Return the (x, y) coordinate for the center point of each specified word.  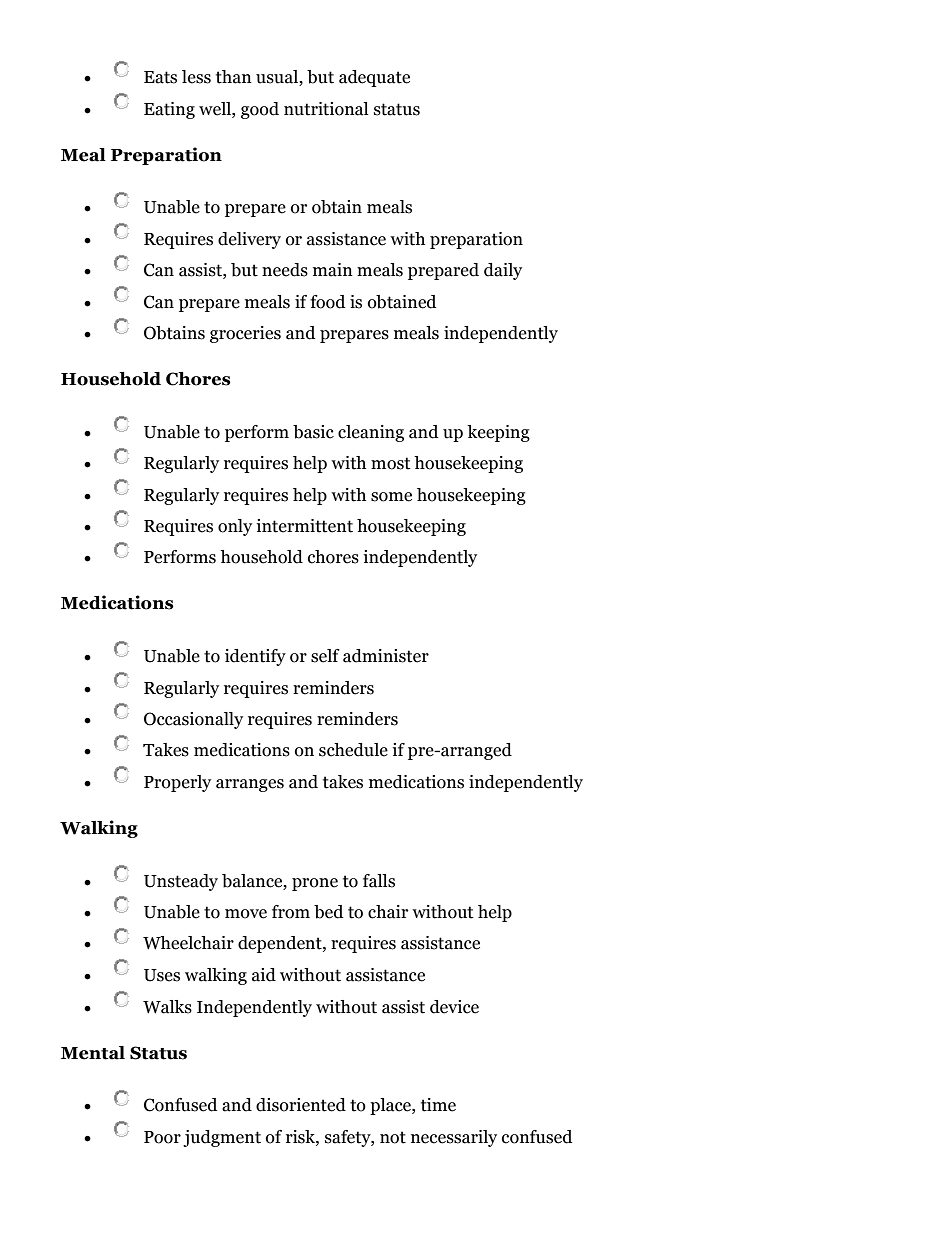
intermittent (304, 526)
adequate (374, 78)
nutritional (326, 109)
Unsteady (181, 882)
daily (503, 271)
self (325, 656)
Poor (162, 1137)
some (391, 497)
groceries (245, 334)
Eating (169, 110)
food (327, 302)
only (235, 527)
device (454, 1007)
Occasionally (193, 720)
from (291, 912)
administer (386, 656)
